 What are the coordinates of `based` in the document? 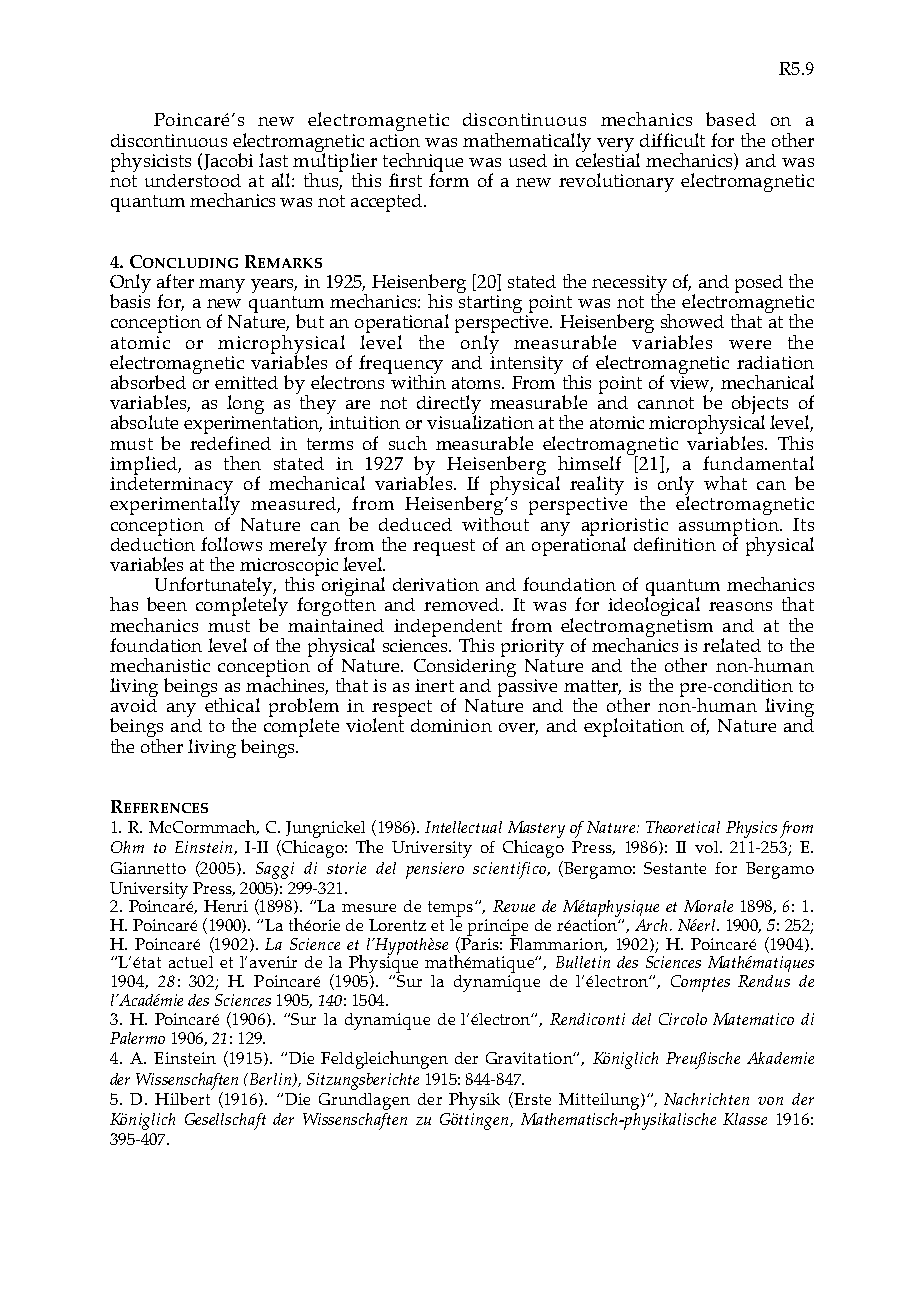 It's located at (731, 119).
